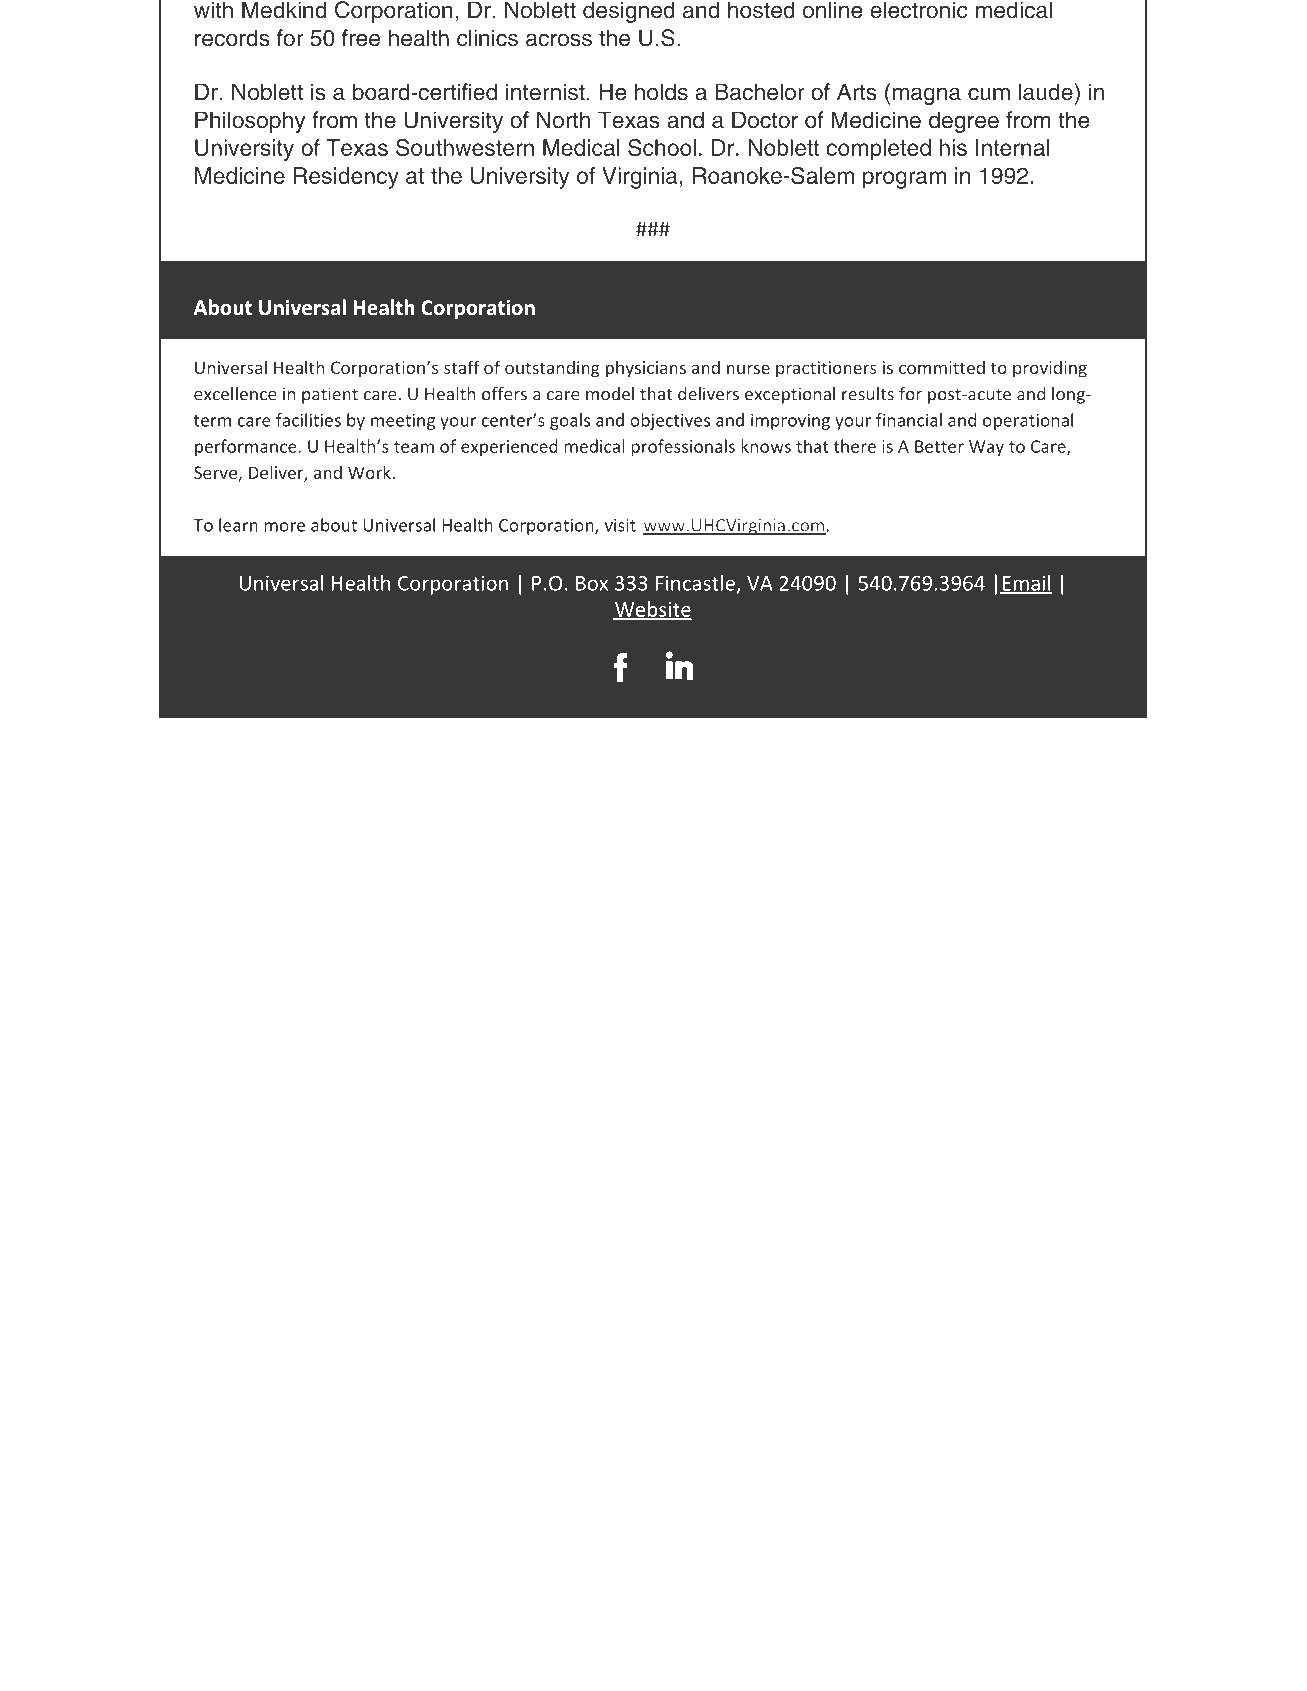  Describe the element at coordinates (610, 394) in the page. I see `model` at that location.
